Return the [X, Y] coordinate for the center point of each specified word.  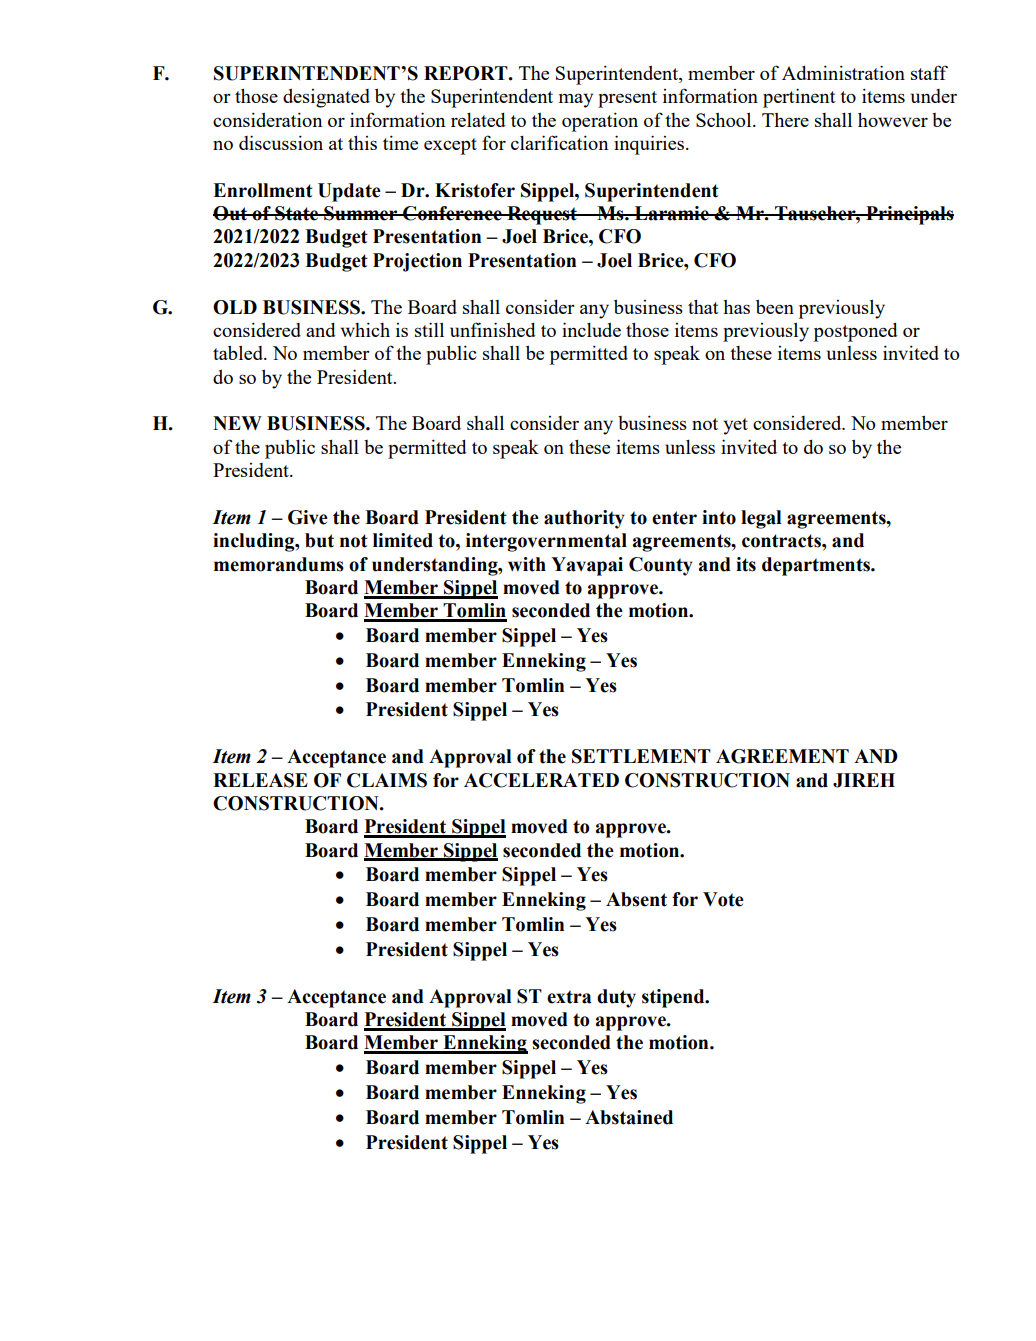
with [527, 564]
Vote [723, 899]
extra [569, 997]
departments [817, 566]
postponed [856, 332]
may [576, 100]
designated [326, 98]
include [591, 329]
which [365, 329]
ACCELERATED [541, 780]
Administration [843, 72]
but [319, 540]
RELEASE [260, 780]
